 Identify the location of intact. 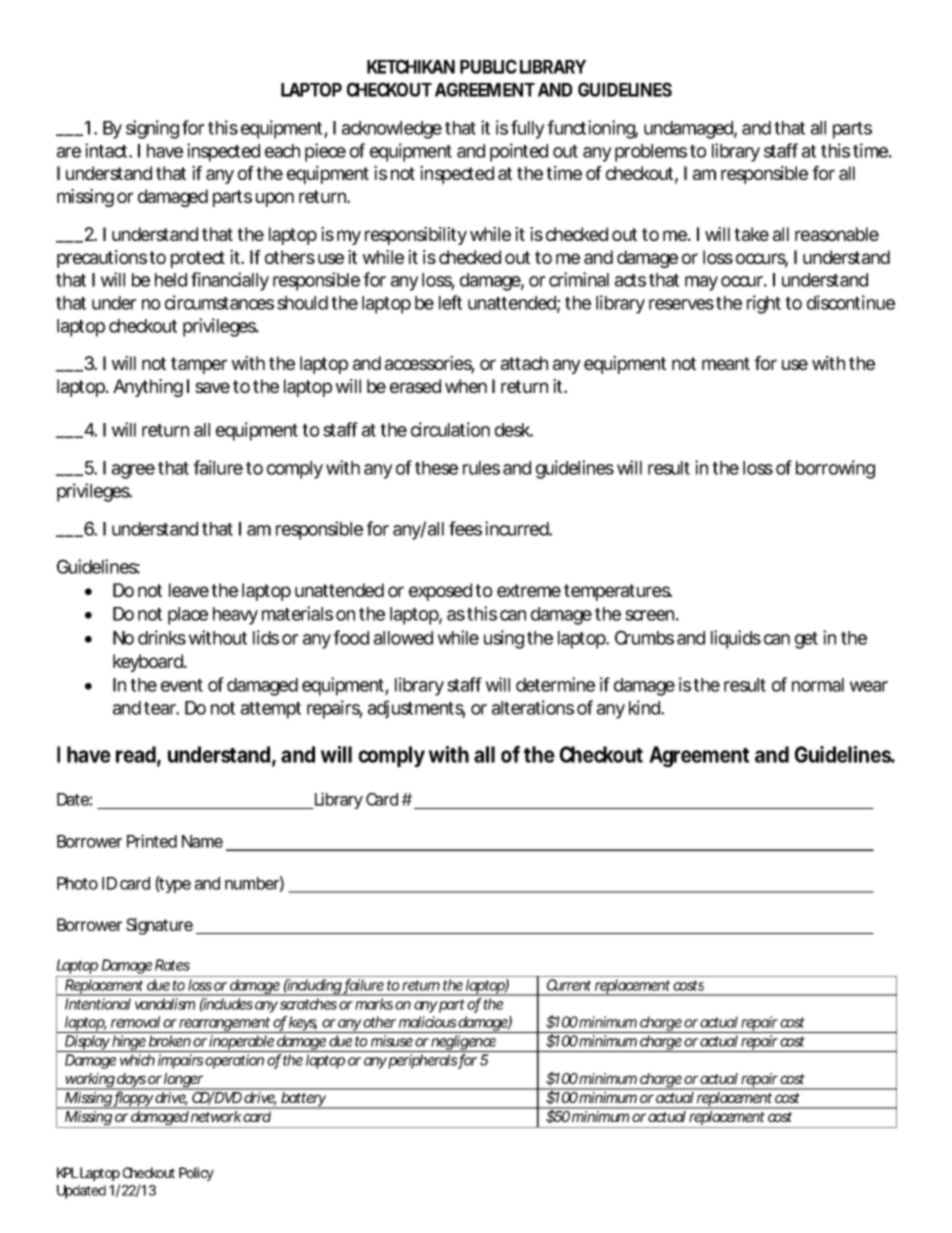
(106, 150).
